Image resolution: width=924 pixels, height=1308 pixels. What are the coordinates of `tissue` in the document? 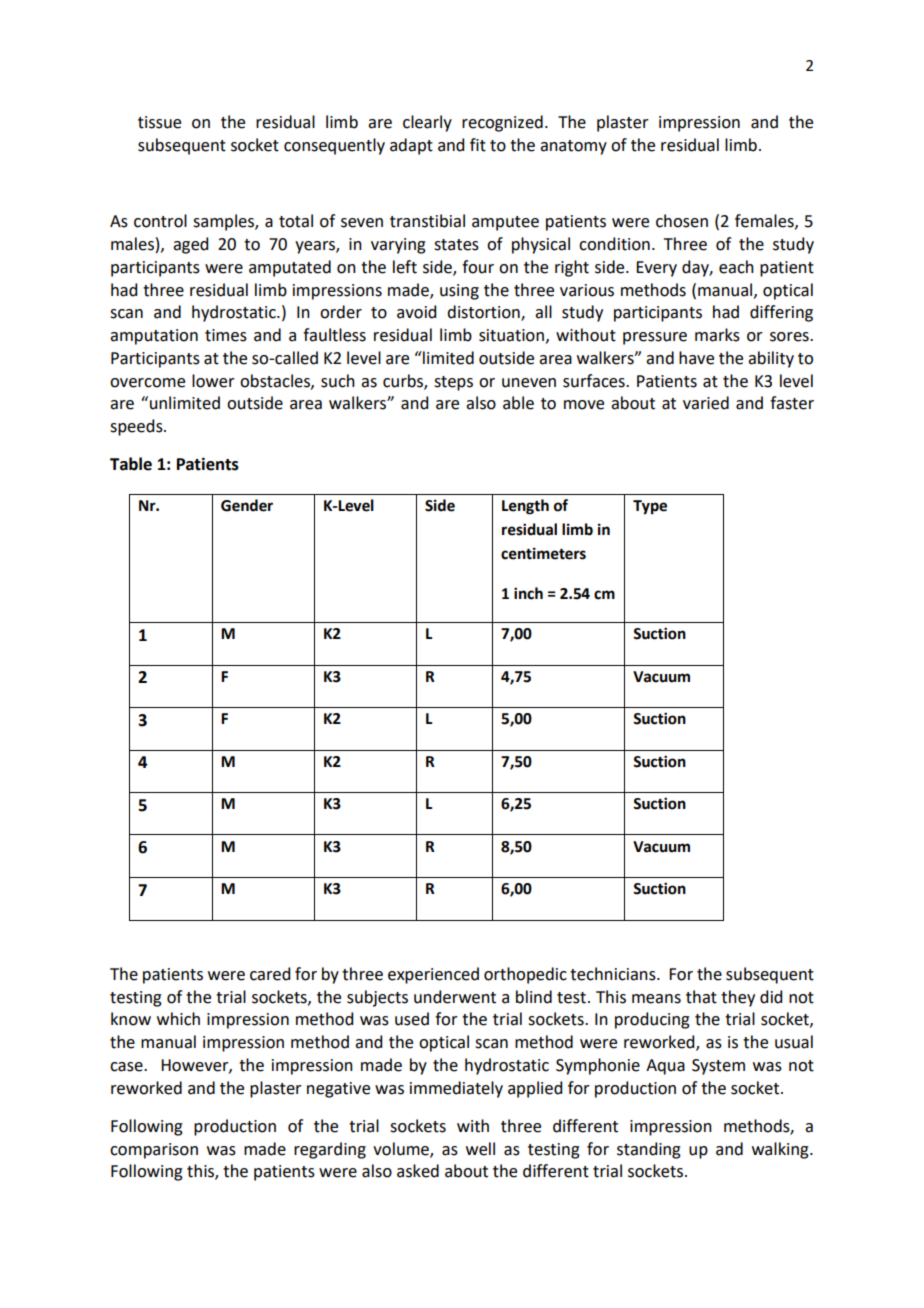 It's located at (159, 122).
